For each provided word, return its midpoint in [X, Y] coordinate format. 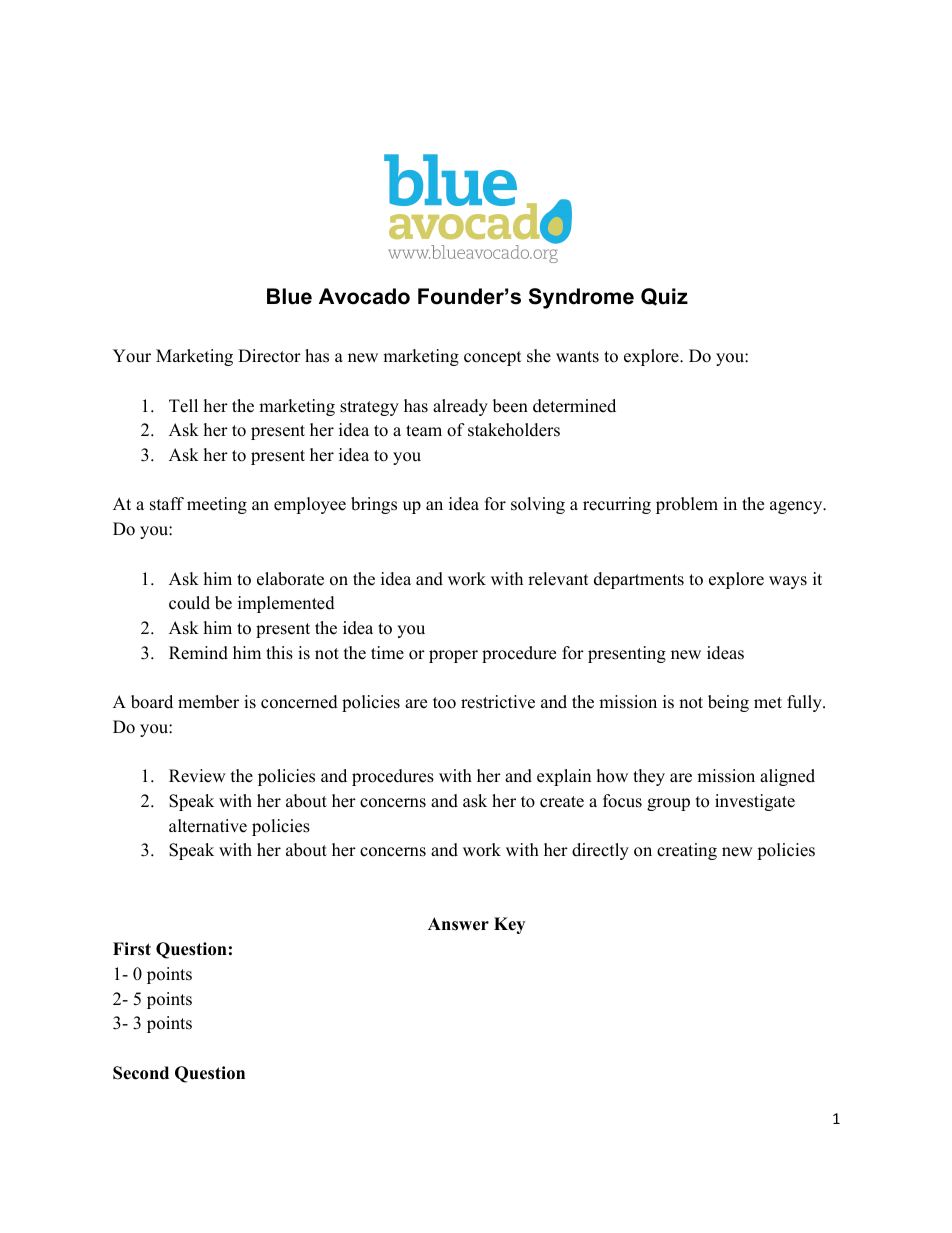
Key [509, 925]
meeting [217, 505]
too [444, 703]
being [728, 703]
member [208, 702]
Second [141, 1073]
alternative [208, 826]
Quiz [664, 297]
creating [687, 851]
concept [493, 358]
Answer [458, 924]
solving [538, 505]
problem [687, 505]
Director [269, 356]
